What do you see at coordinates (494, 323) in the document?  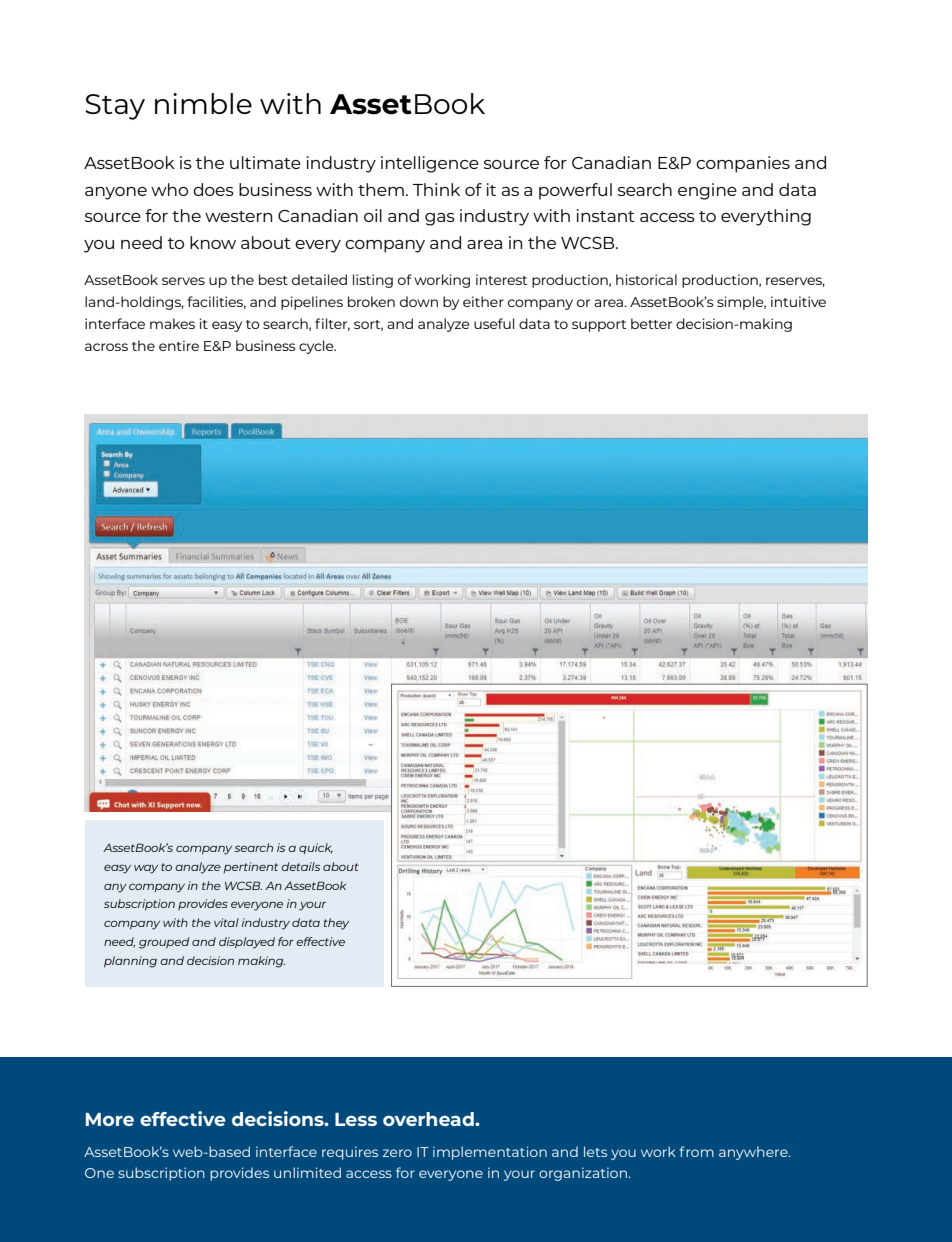 I see `useful` at bounding box center [494, 323].
